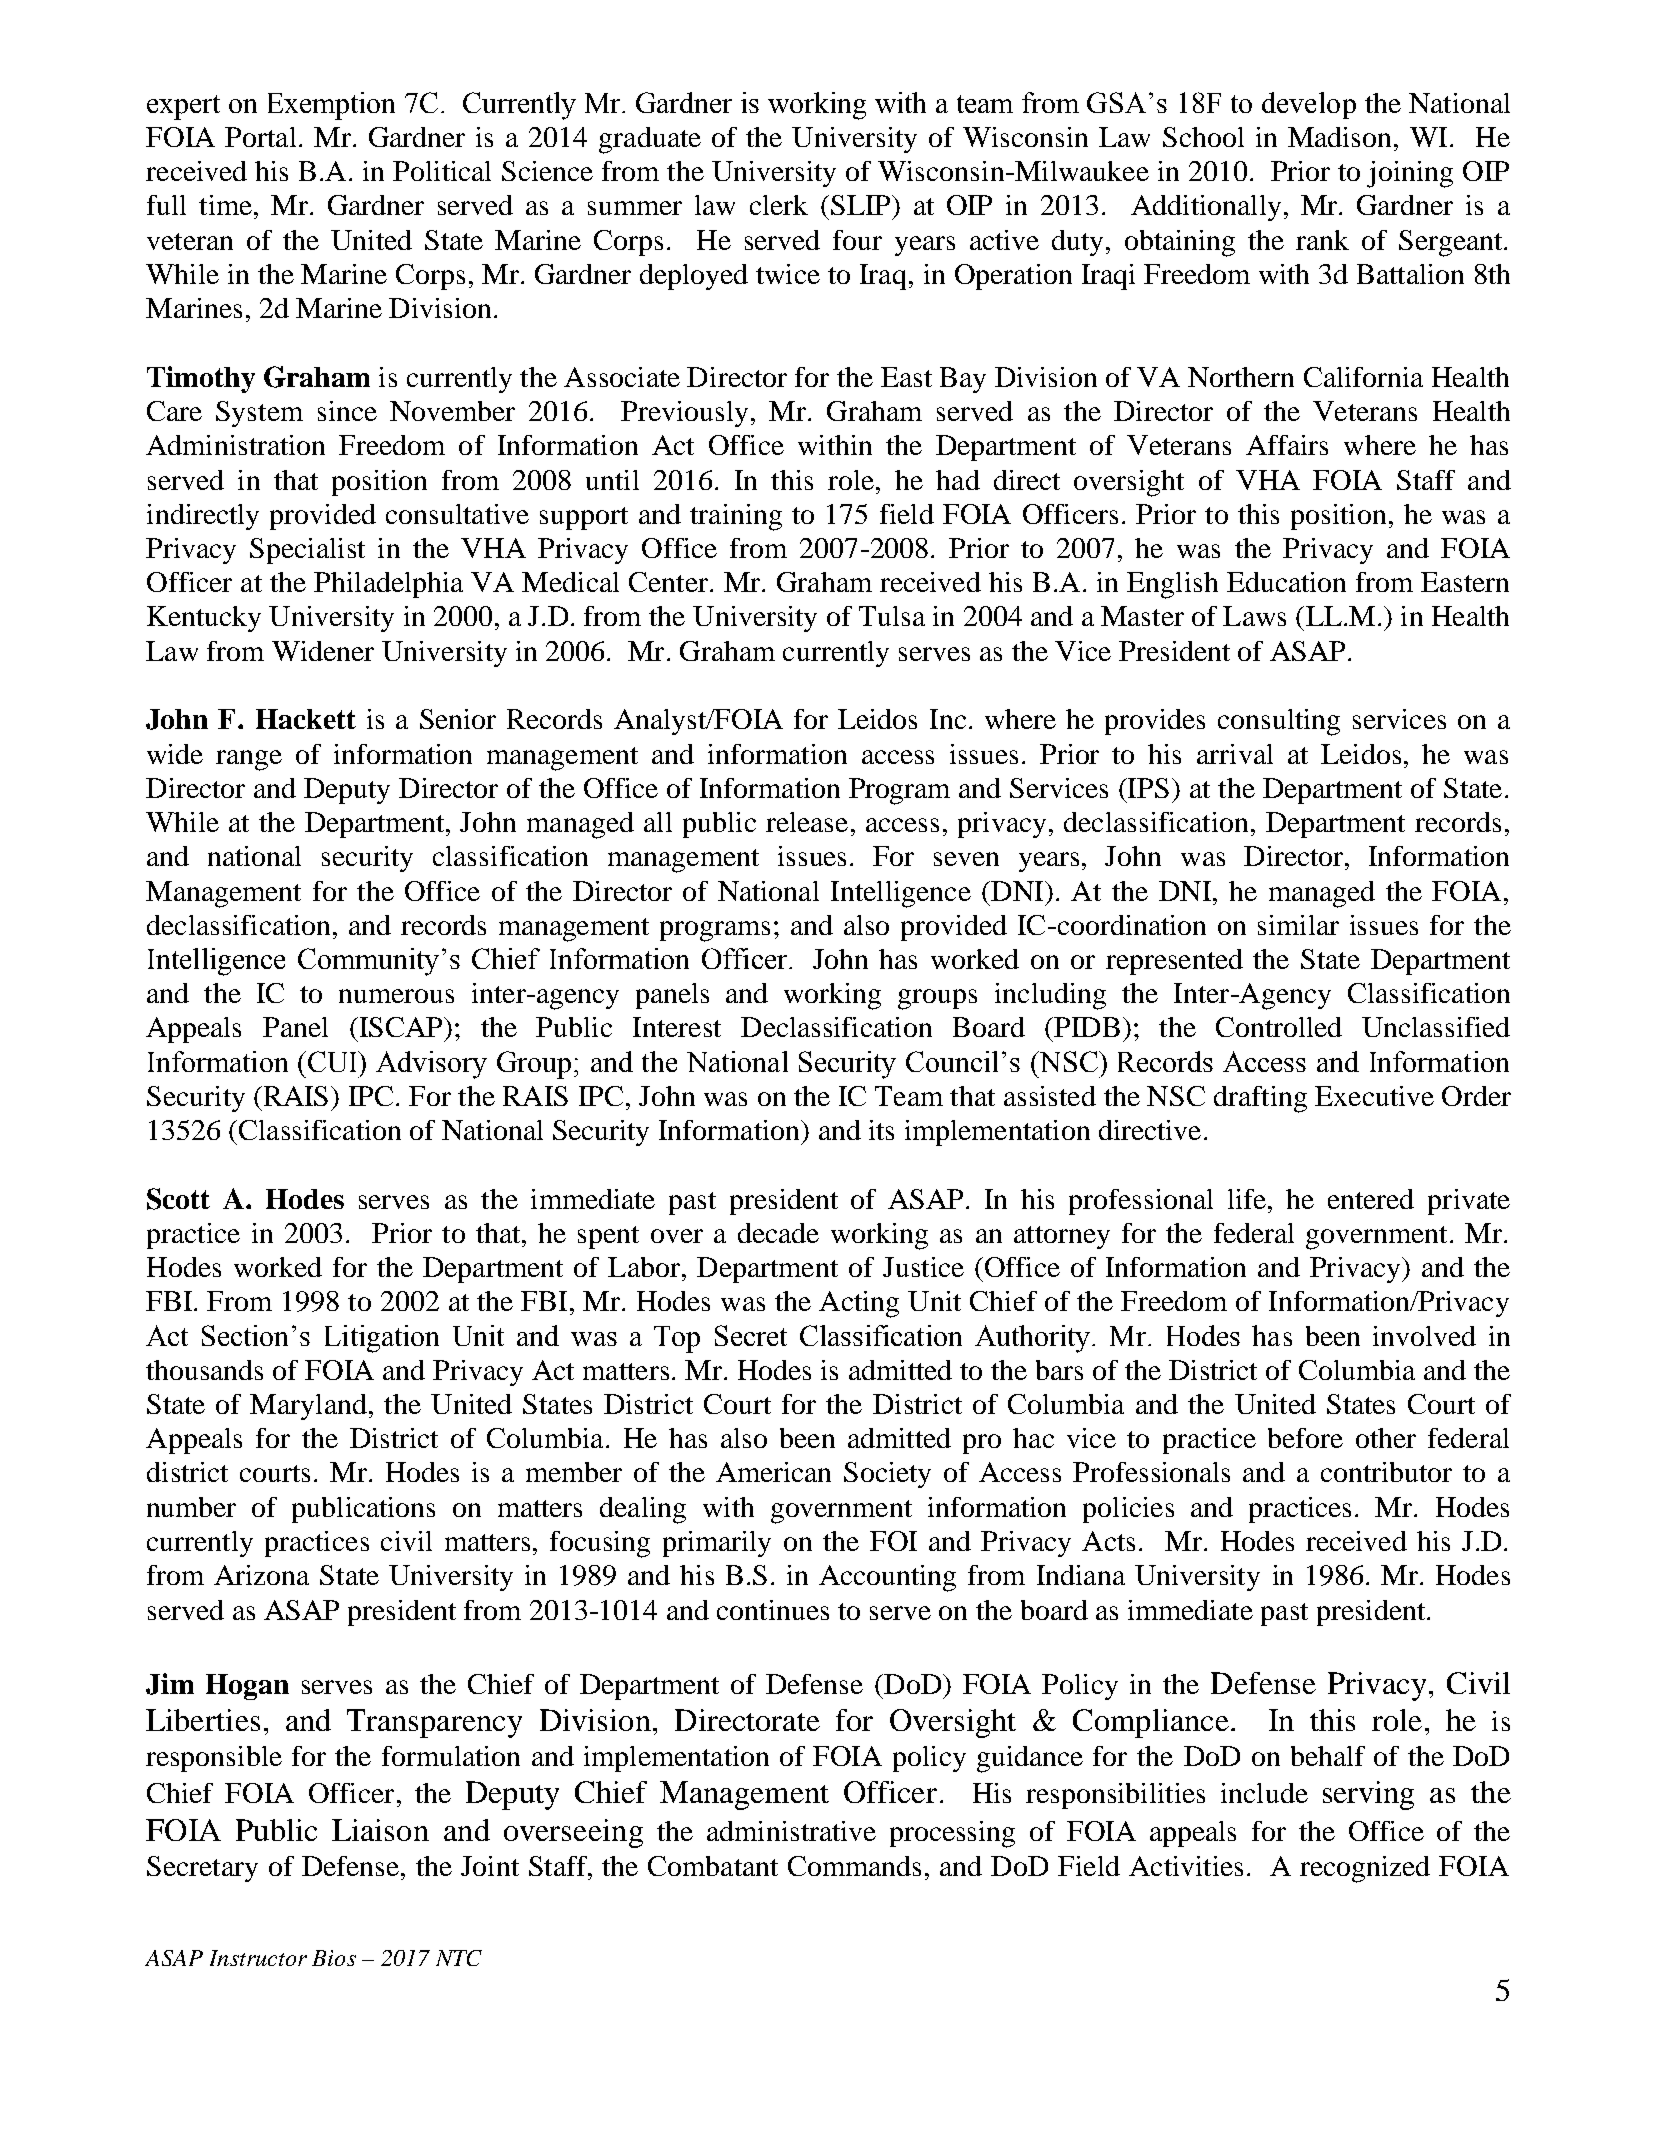 This screenshot has width=1657, height=2144. I want to click on Bios, so click(334, 1958).
